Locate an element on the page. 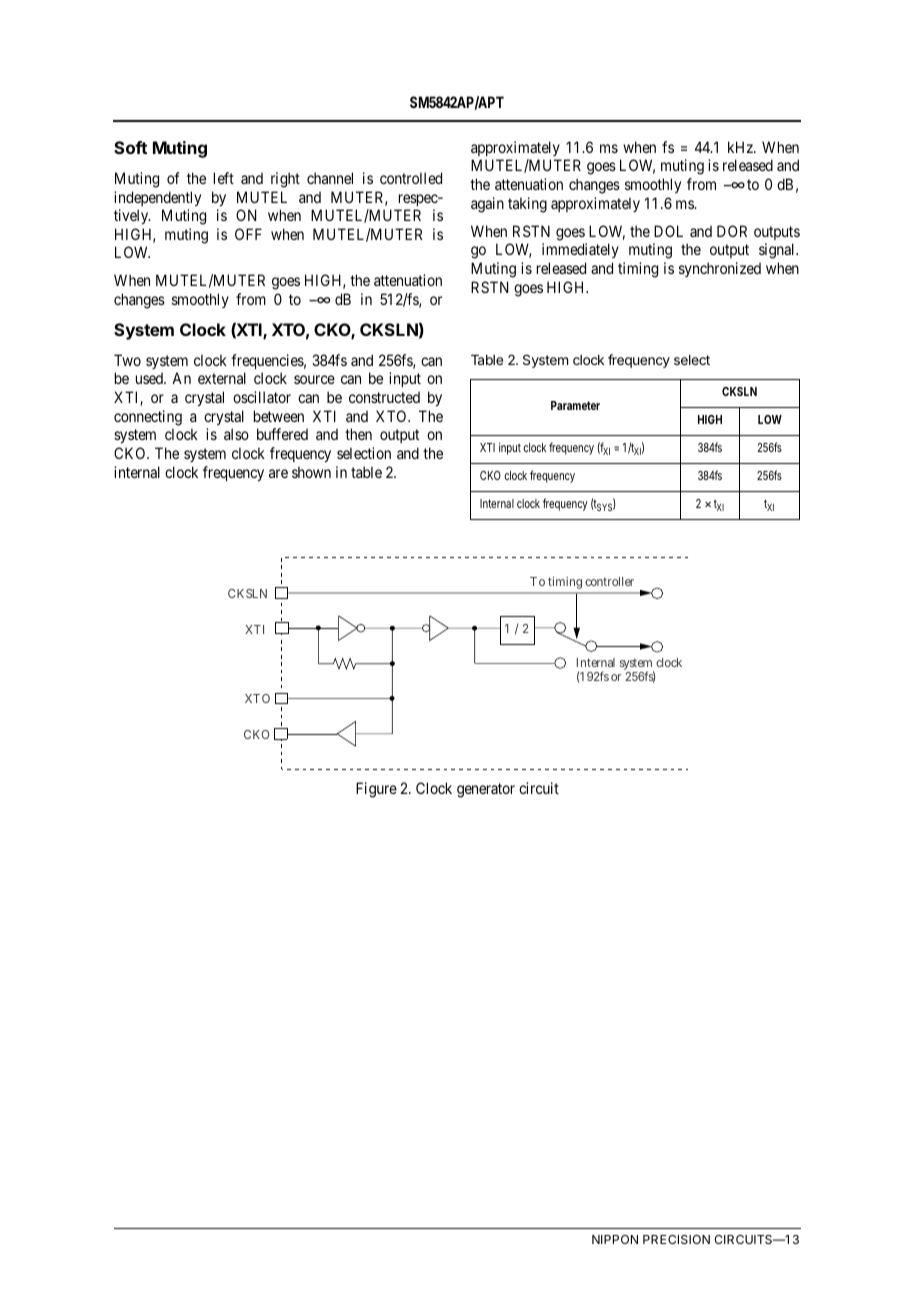 Image resolution: width=924 pixels, height=1308 pixels. then is located at coordinates (358, 434).
